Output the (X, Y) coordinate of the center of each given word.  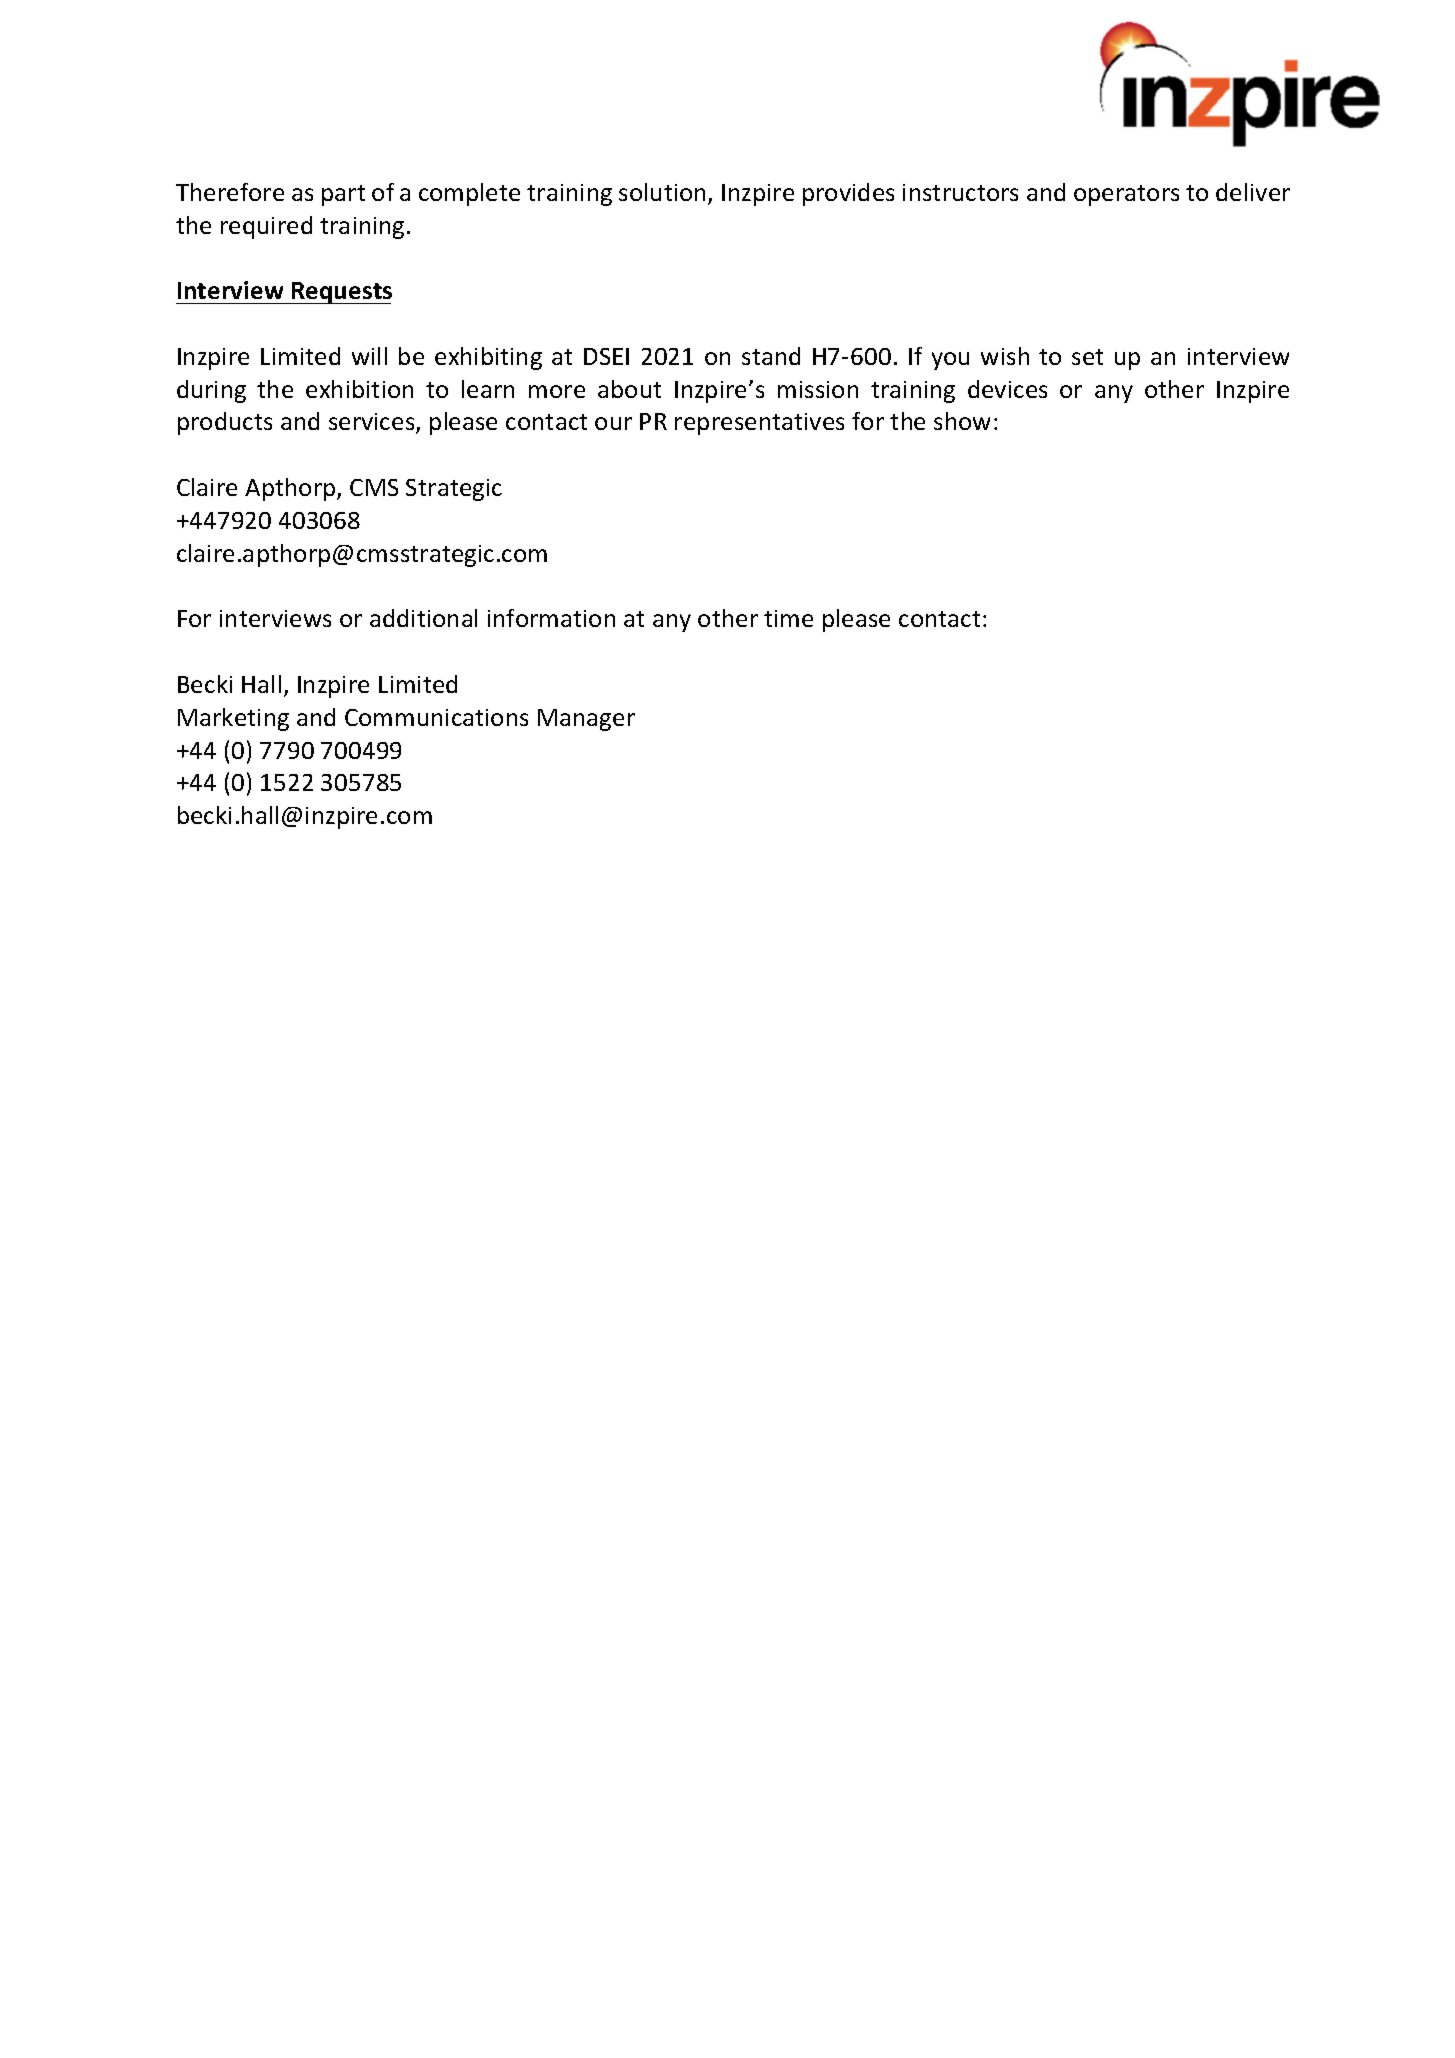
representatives (759, 424)
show (962, 421)
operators (1126, 195)
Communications (436, 717)
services (373, 423)
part (343, 195)
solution (662, 192)
